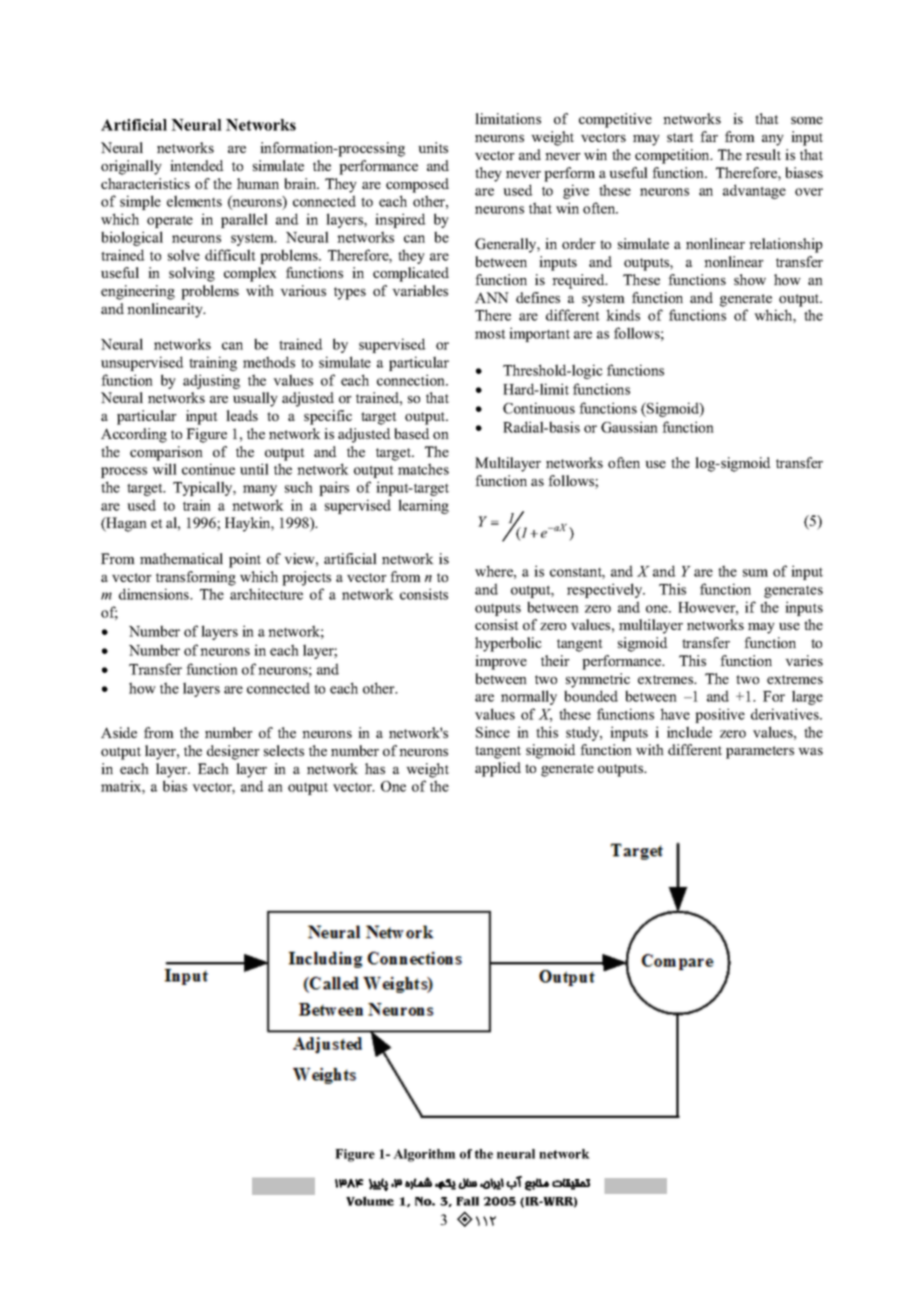  I want to click on applied, so click(498, 769).
